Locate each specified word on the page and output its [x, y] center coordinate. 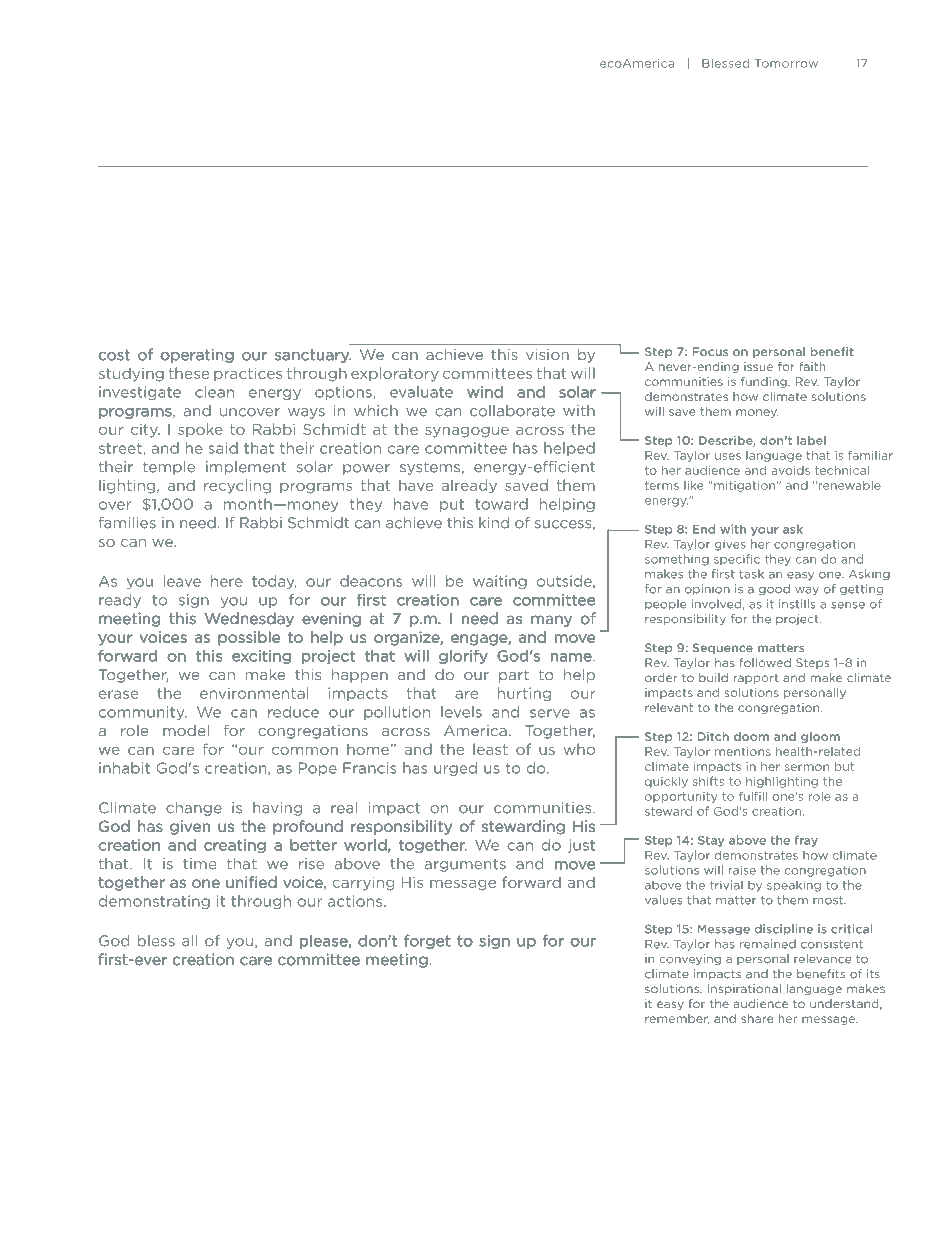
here [227, 581]
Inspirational [744, 989]
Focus [710, 351]
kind [494, 523]
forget [427, 942]
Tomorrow [786, 63]
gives [730, 545]
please [325, 942]
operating [197, 356]
